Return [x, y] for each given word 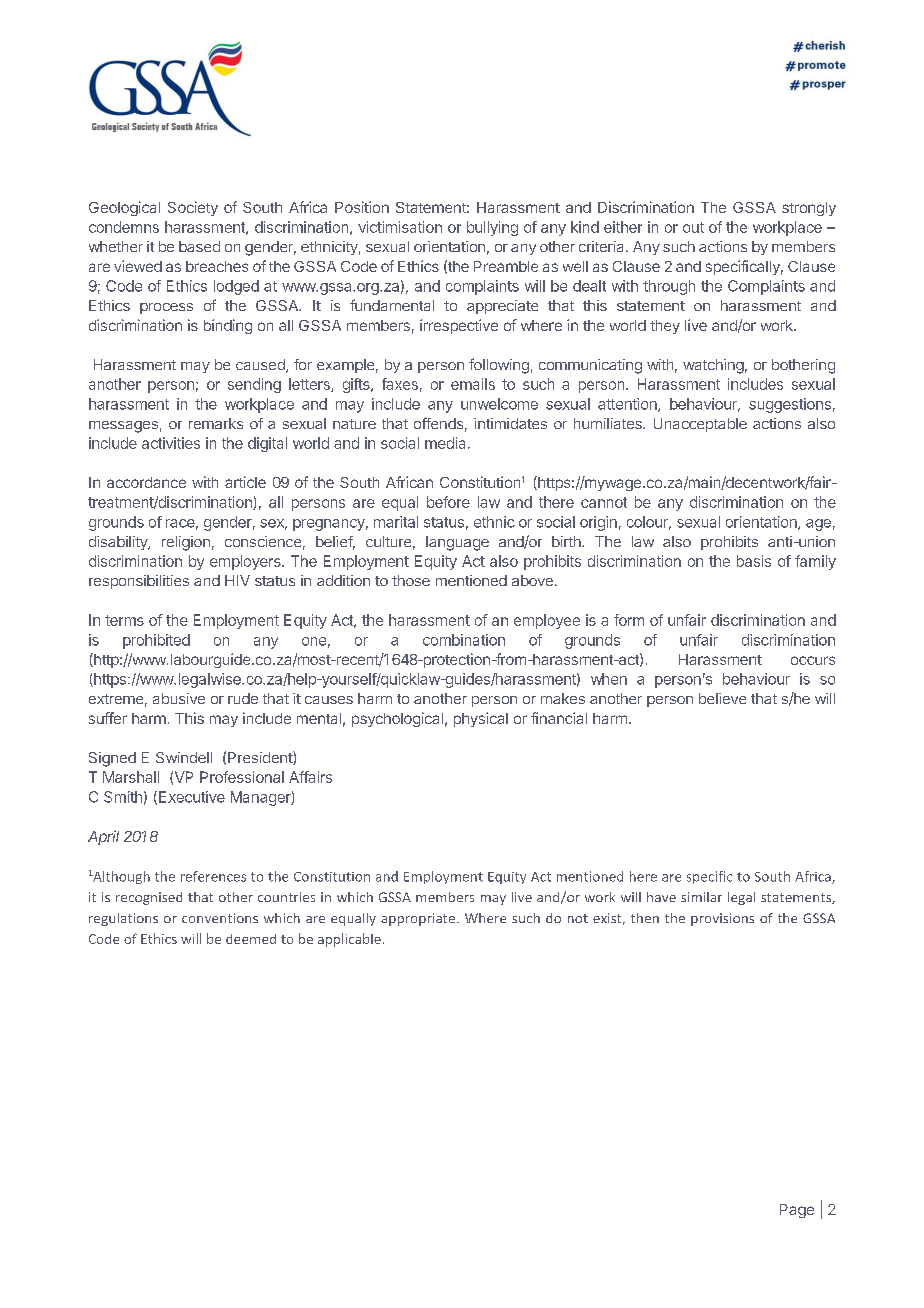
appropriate [419, 919]
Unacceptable [700, 425]
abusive [179, 698]
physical [481, 719]
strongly [809, 209]
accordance [146, 482]
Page [797, 1211]
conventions [220, 918]
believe [722, 698]
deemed [251, 939]
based [199, 246]
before [448, 502]
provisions [722, 919]
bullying [492, 228]
